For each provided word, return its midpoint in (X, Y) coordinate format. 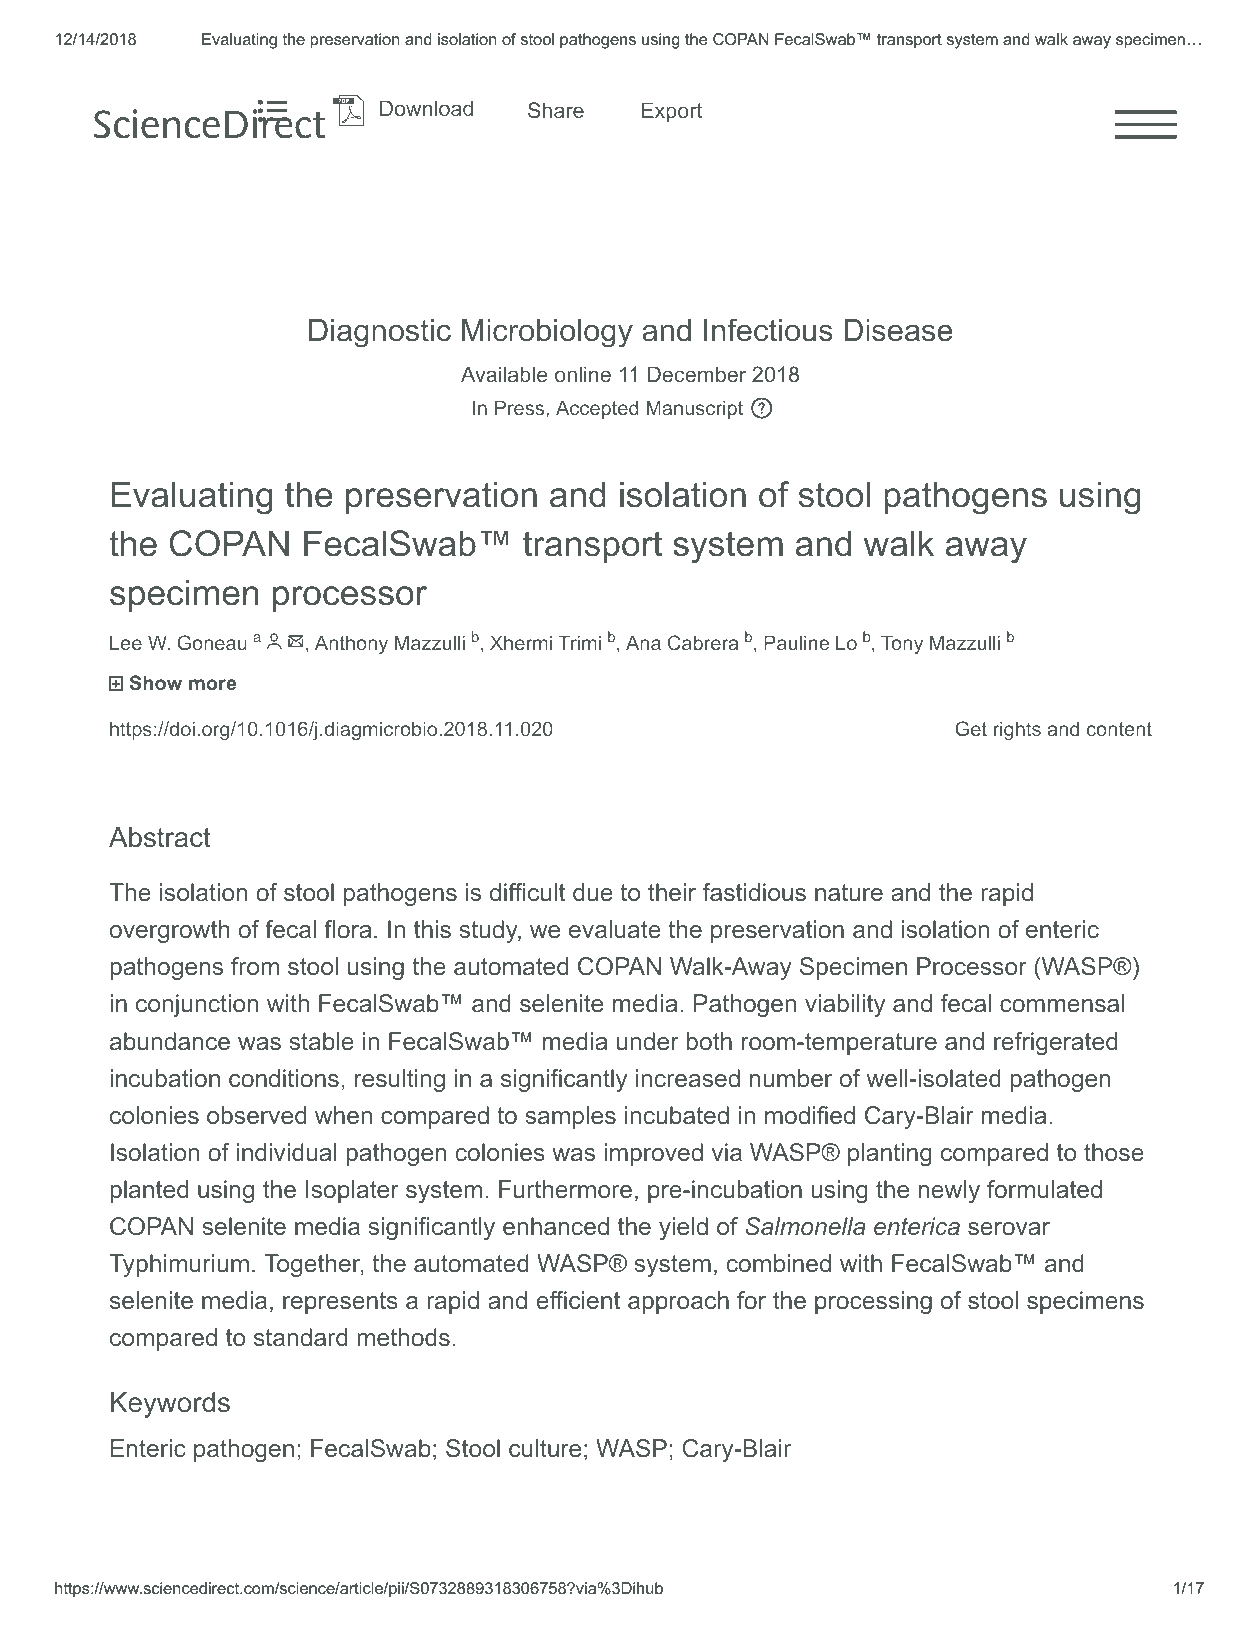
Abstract (160, 837)
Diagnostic (380, 333)
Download (426, 108)
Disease (898, 330)
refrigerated (1055, 1043)
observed (256, 1115)
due (593, 892)
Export (672, 112)
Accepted (597, 409)
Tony (902, 644)
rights (1017, 730)
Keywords (170, 1405)
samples (570, 1117)
